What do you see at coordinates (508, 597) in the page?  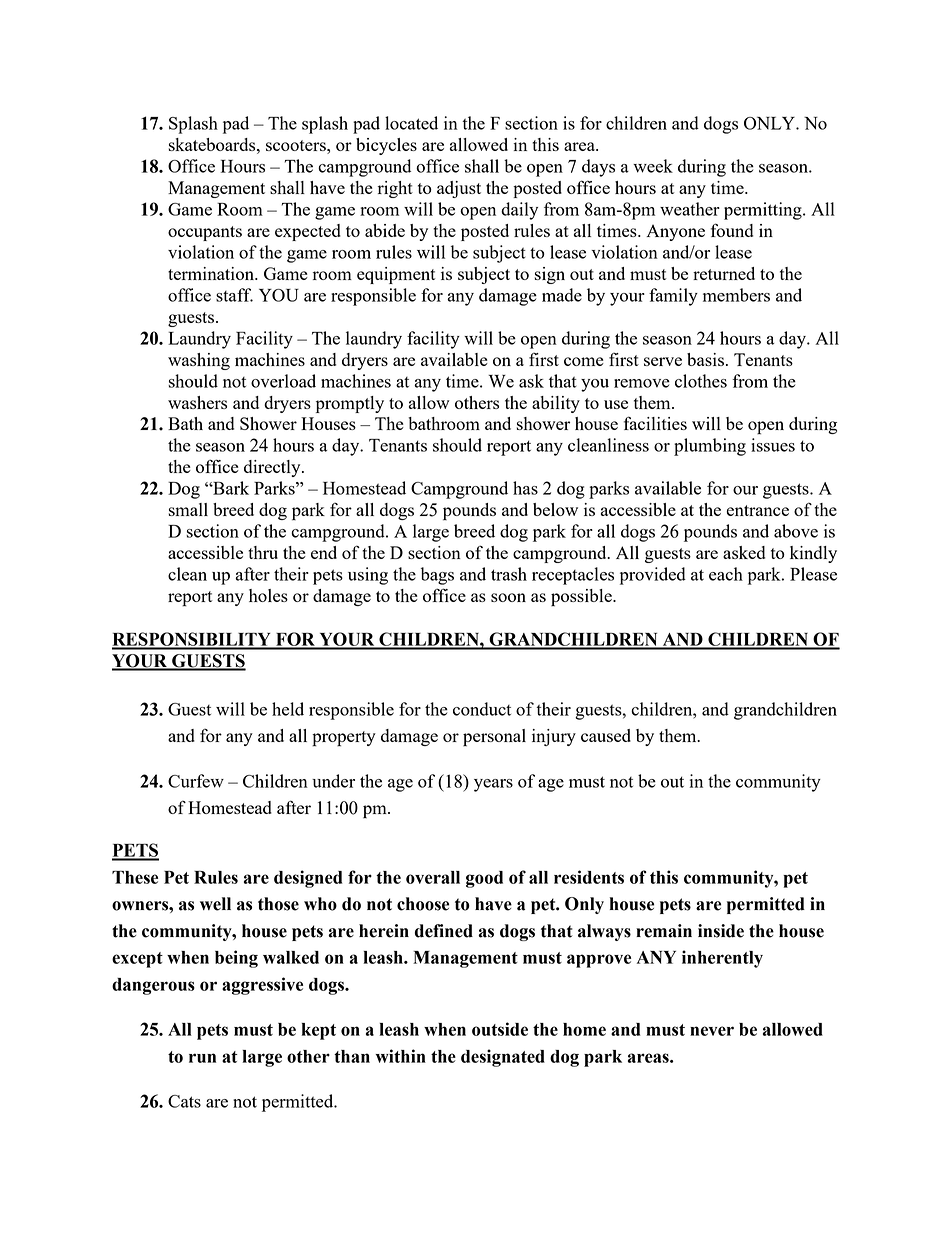 I see `soon` at bounding box center [508, 597].
